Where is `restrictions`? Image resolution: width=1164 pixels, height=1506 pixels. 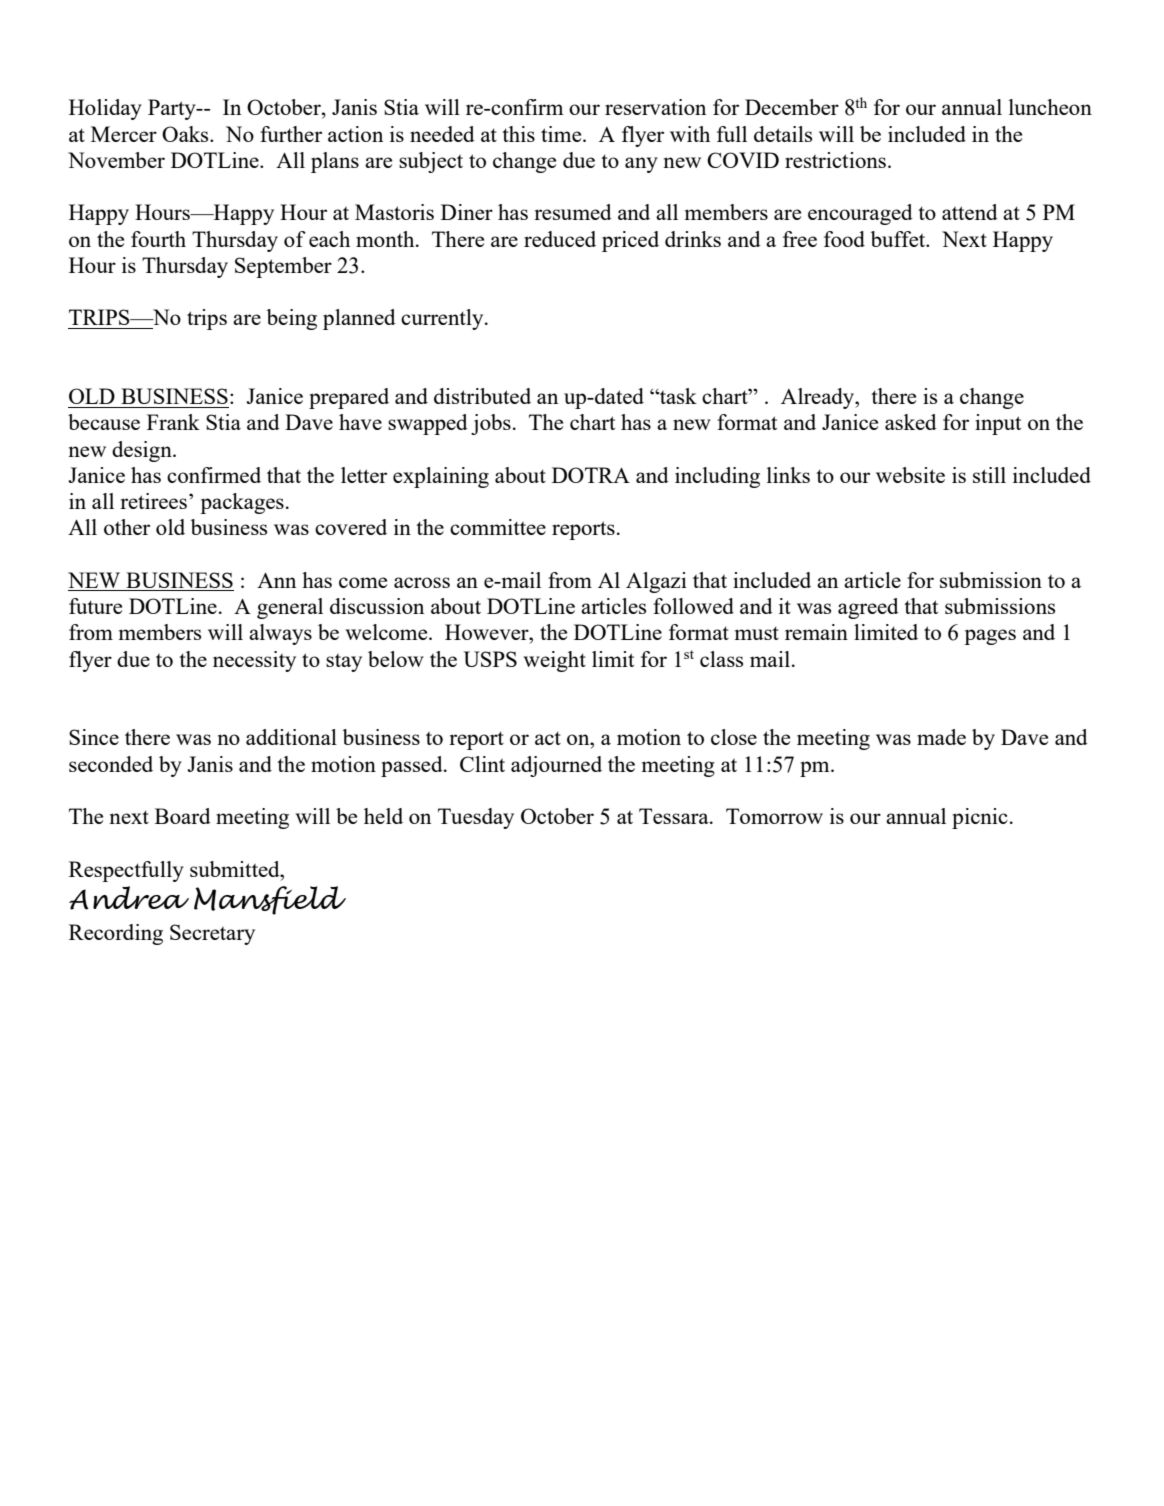 restrictions is located at coordinates (835, 160).
